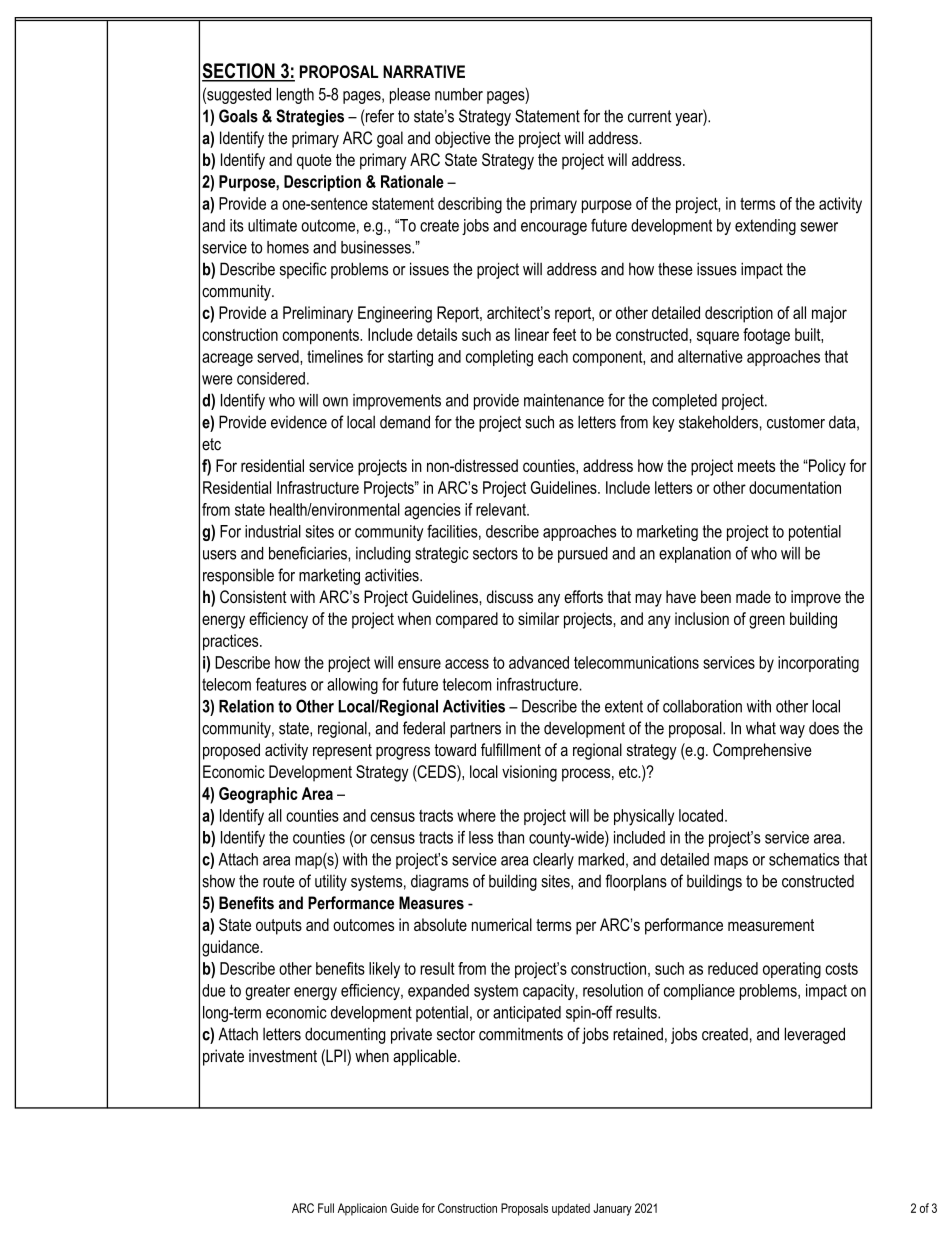 This screenshot has width=952, height=1233. Describe the element at coordinates (295, 96) in the screenshot. I see `length` at that location.
